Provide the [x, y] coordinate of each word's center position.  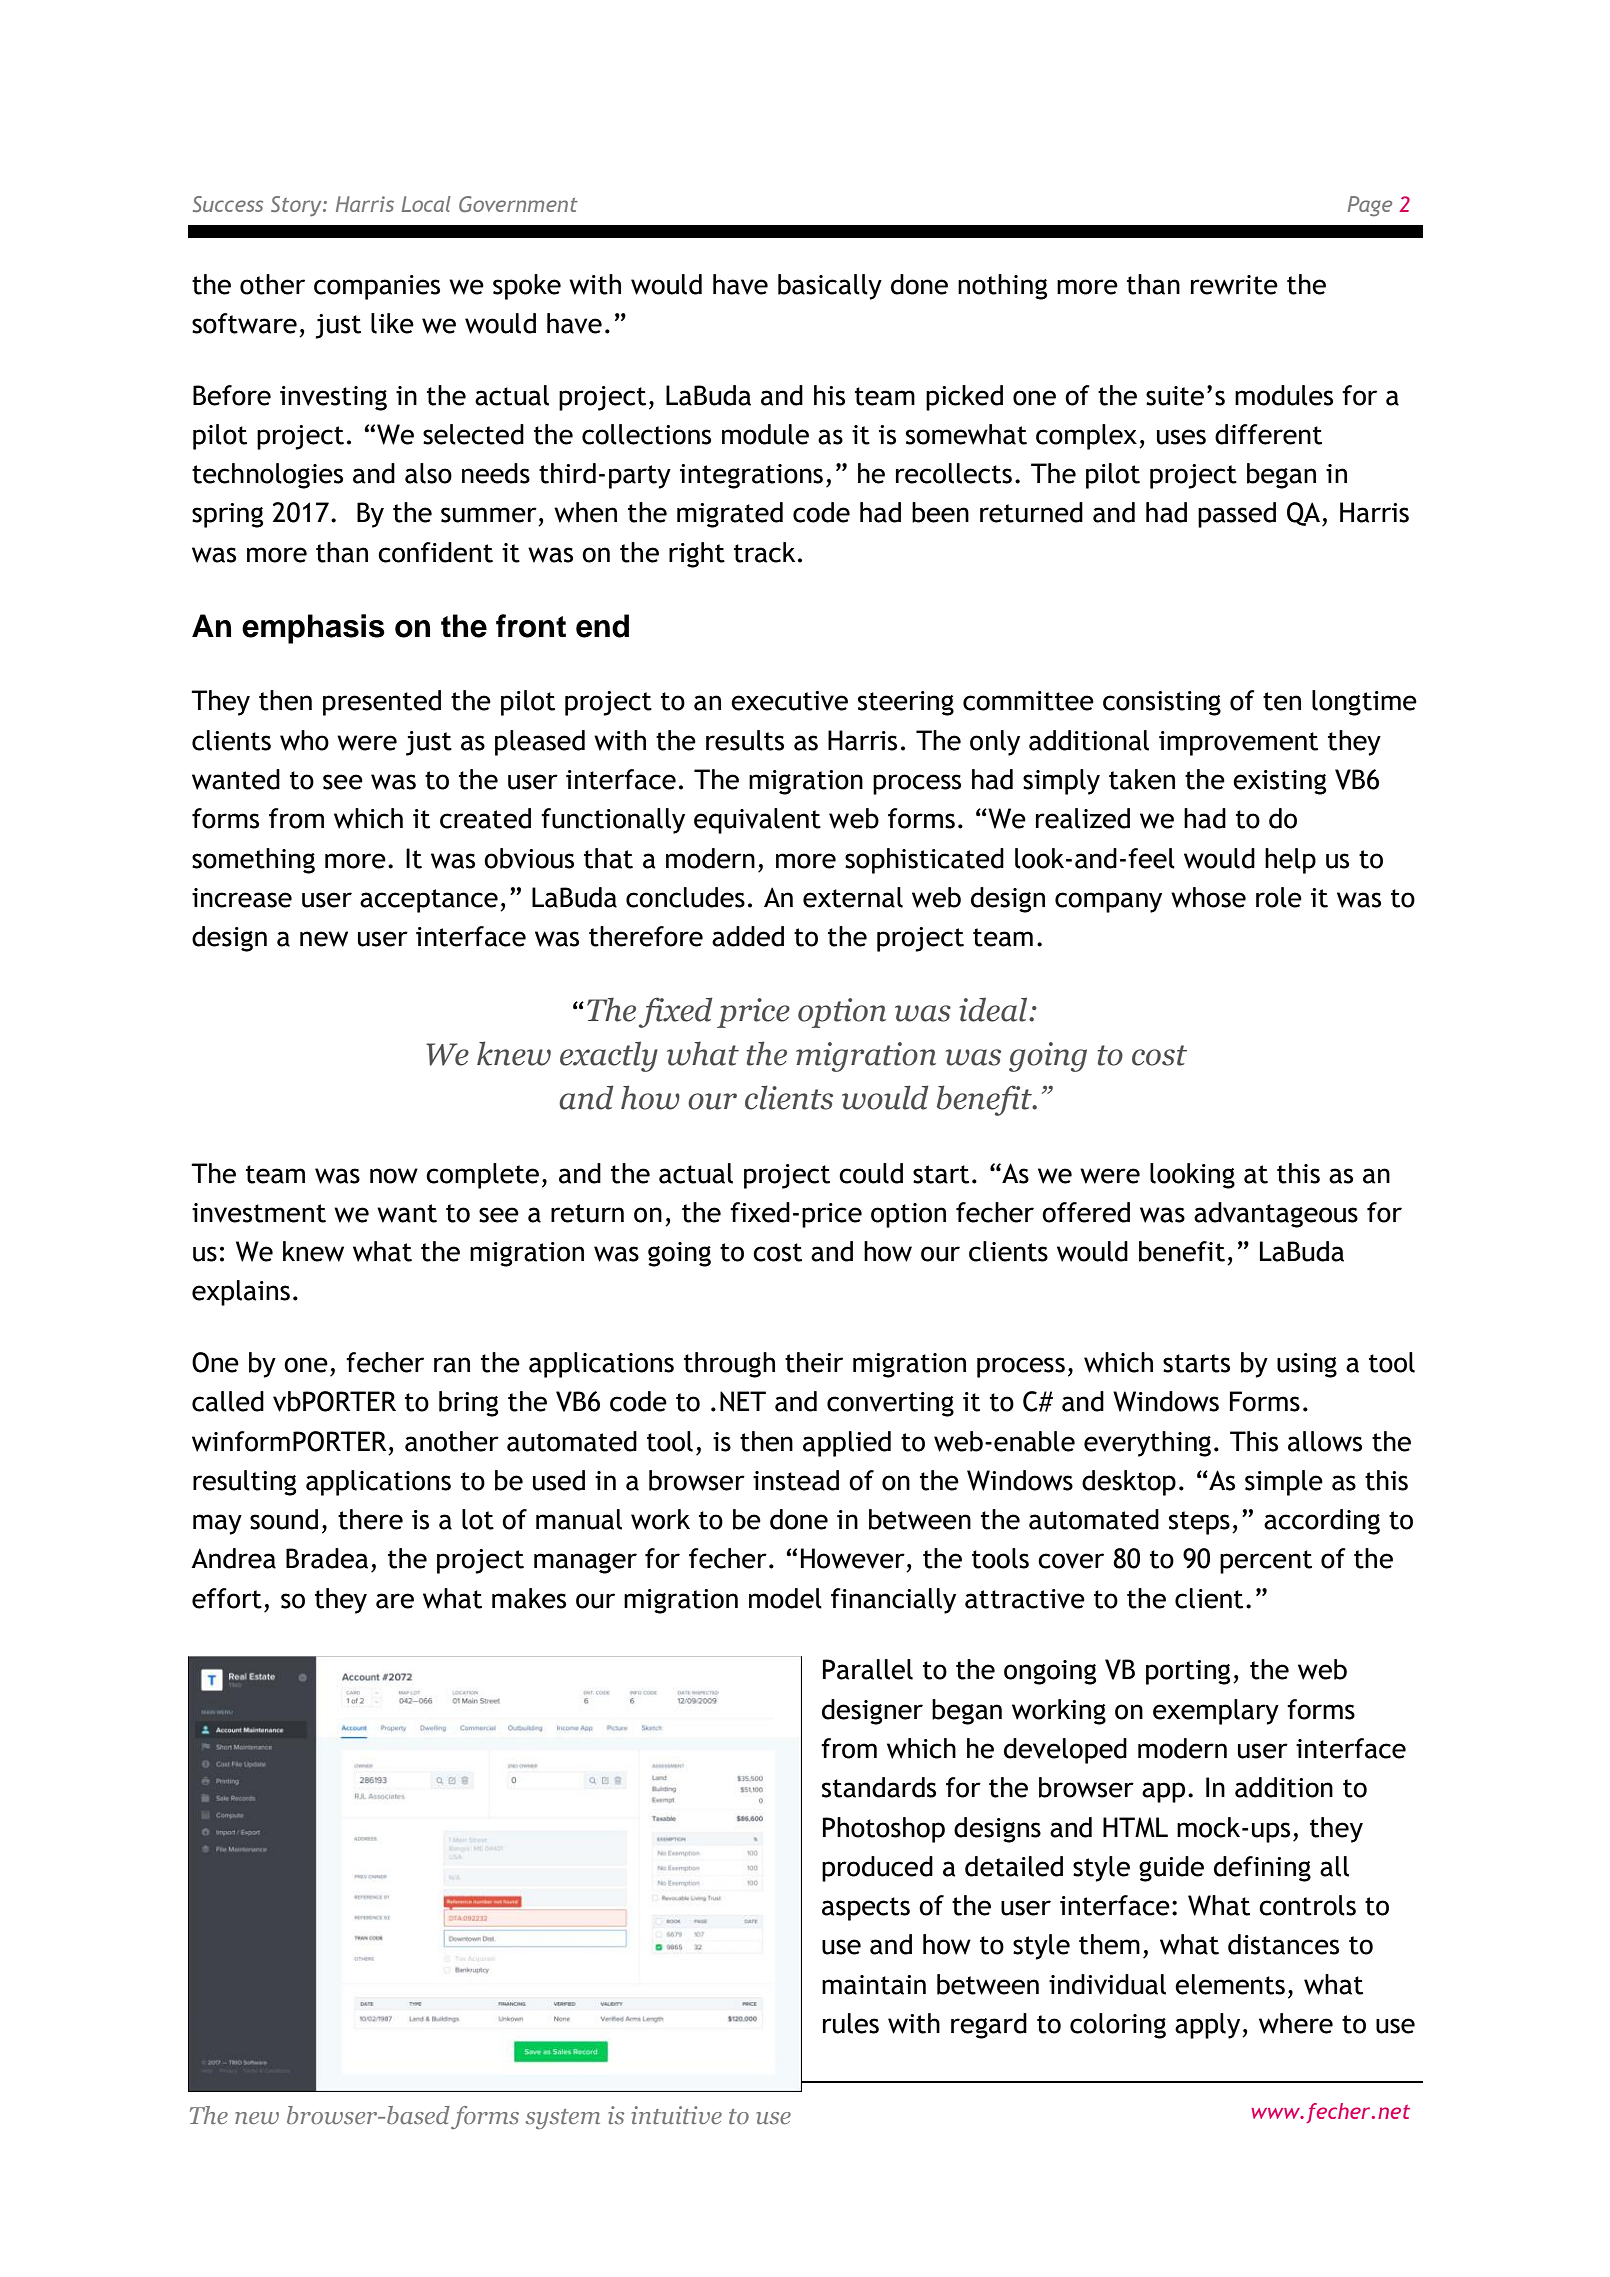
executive [789, 701]
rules [851, 2023]
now [394, 1176]
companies [377, 287]
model [785, 1598]
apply [1209, 2026]
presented [382, 703]
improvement [1238, 743]
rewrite [1234, 285]
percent [1266, 1562]
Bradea [327, 1558]
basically [830, 287]
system [562, 2119]
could [871, 1173]
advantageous [1276, 1215]
